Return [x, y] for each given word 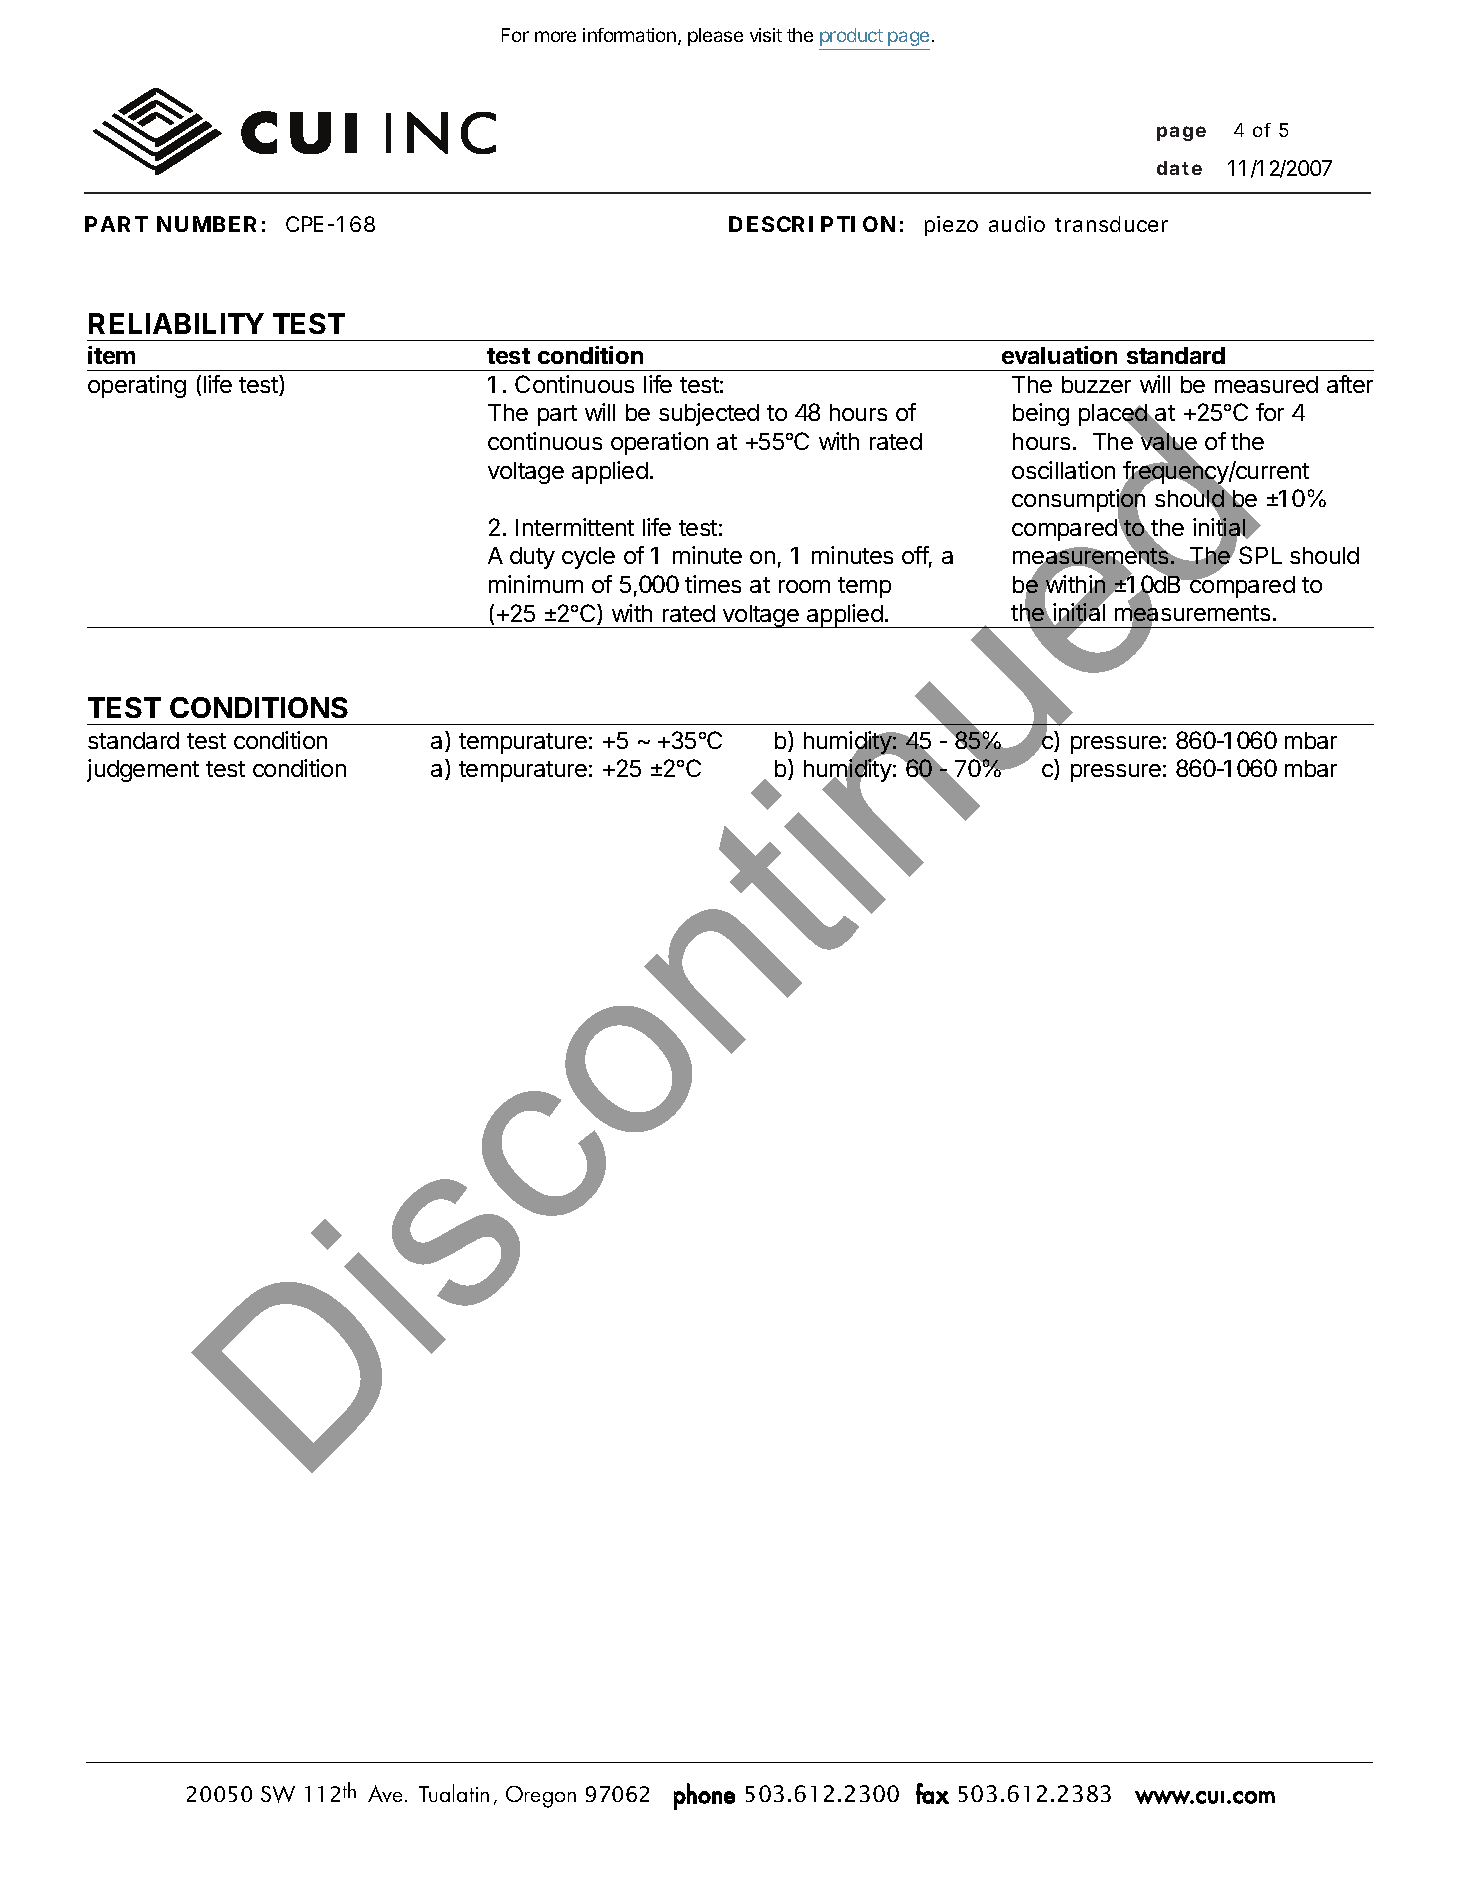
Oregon [541, 1797]
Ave [387, 1793]
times [713, 584]
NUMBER [206, 224]
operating [137, 386]
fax [932, 1793]
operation [659, 443]
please [715, 37]
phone [704, 1796]
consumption [1078, 501]
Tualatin [454, 1793]
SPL [1260, 555]
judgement [143, 770]
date [1179, 168]
